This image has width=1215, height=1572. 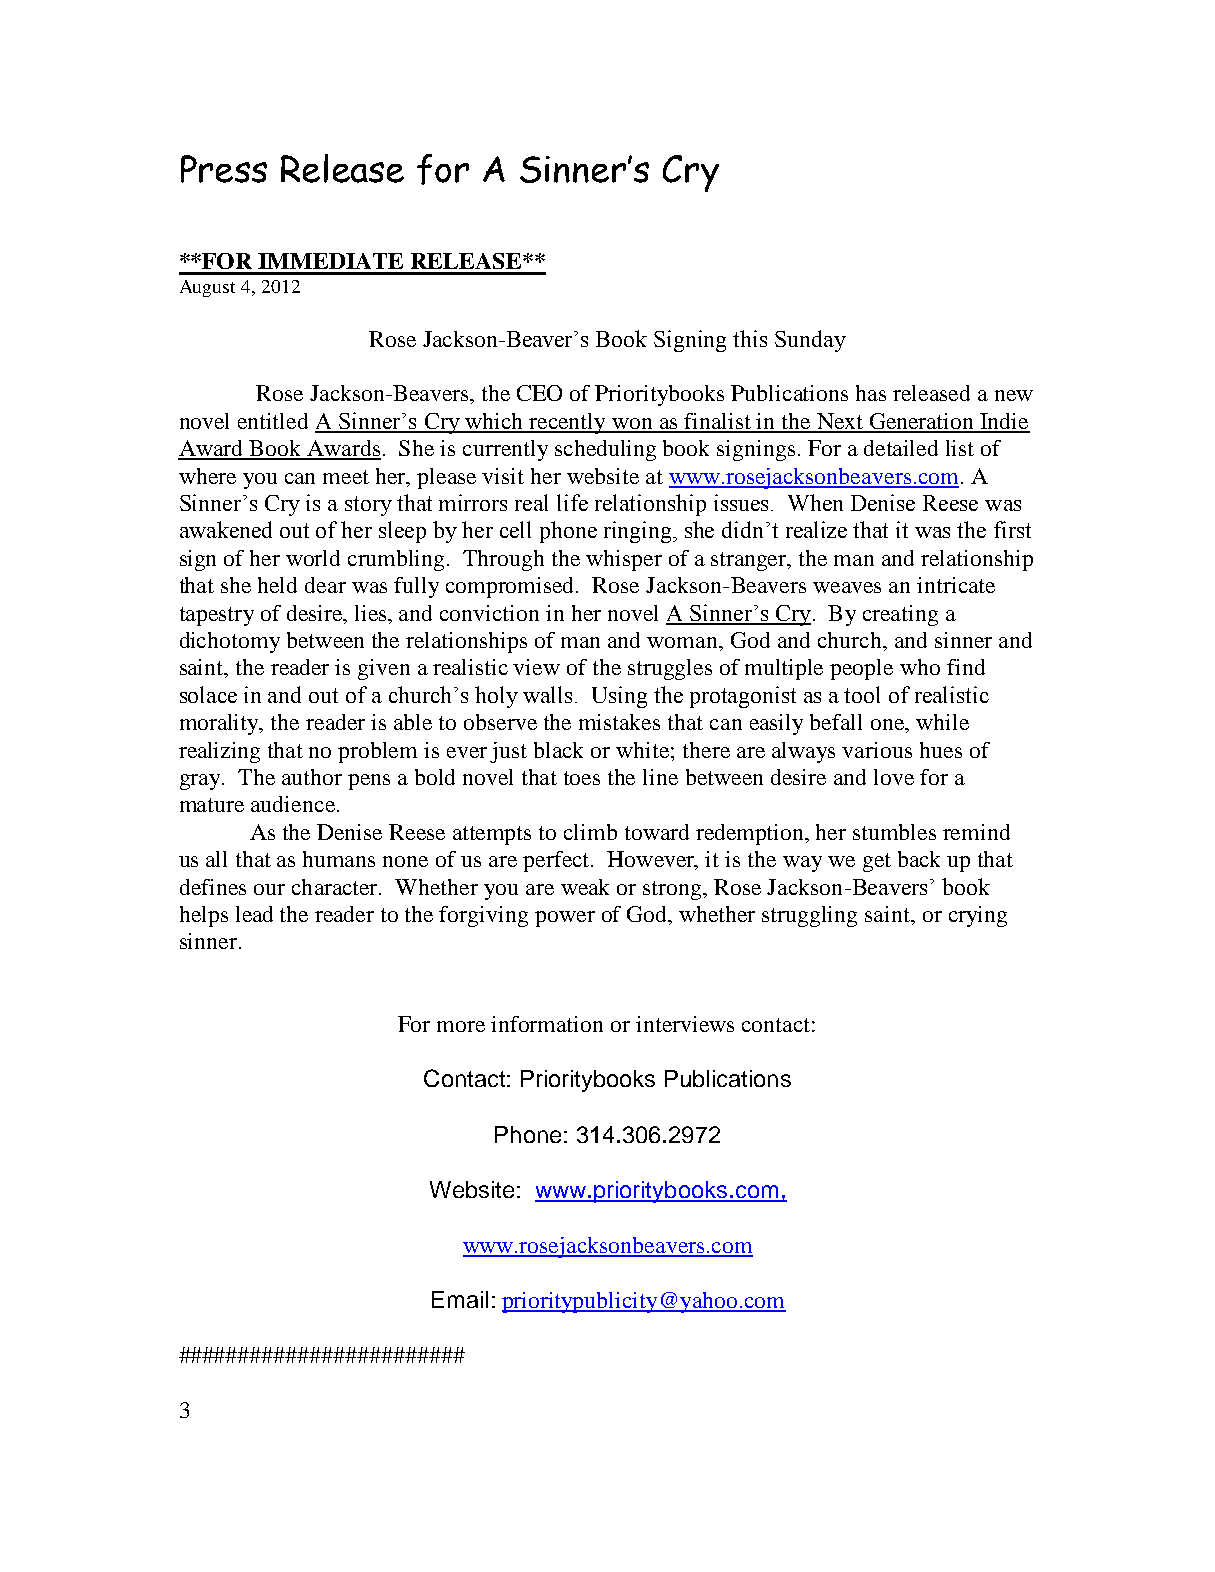 I want to click on crying, so click(x=978, y=916).
